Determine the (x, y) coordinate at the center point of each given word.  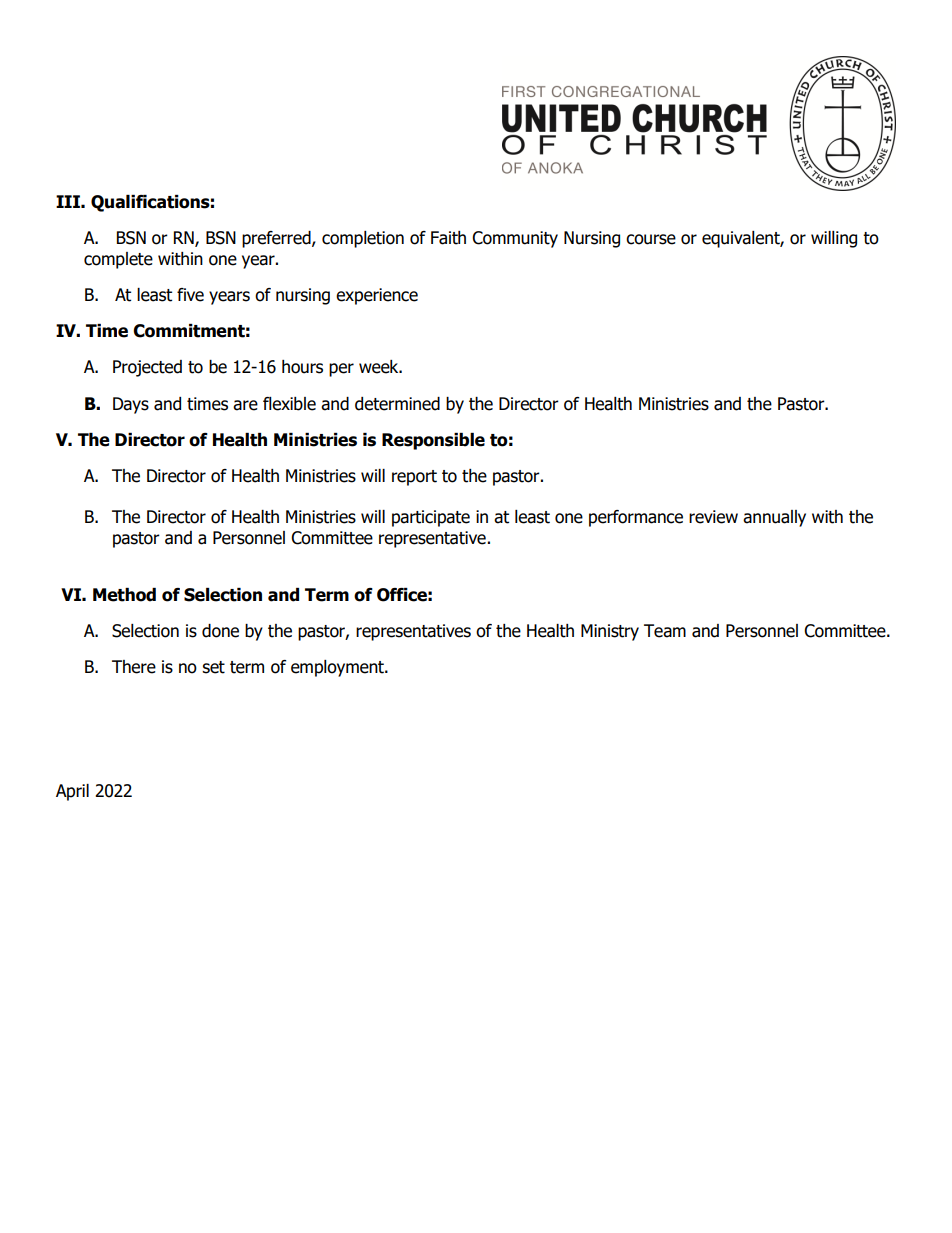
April (72, 792)
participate (431, 518)
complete (118, 260)
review (713, 517)
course (651, 239)
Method (124, 595)
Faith (448, 238)
